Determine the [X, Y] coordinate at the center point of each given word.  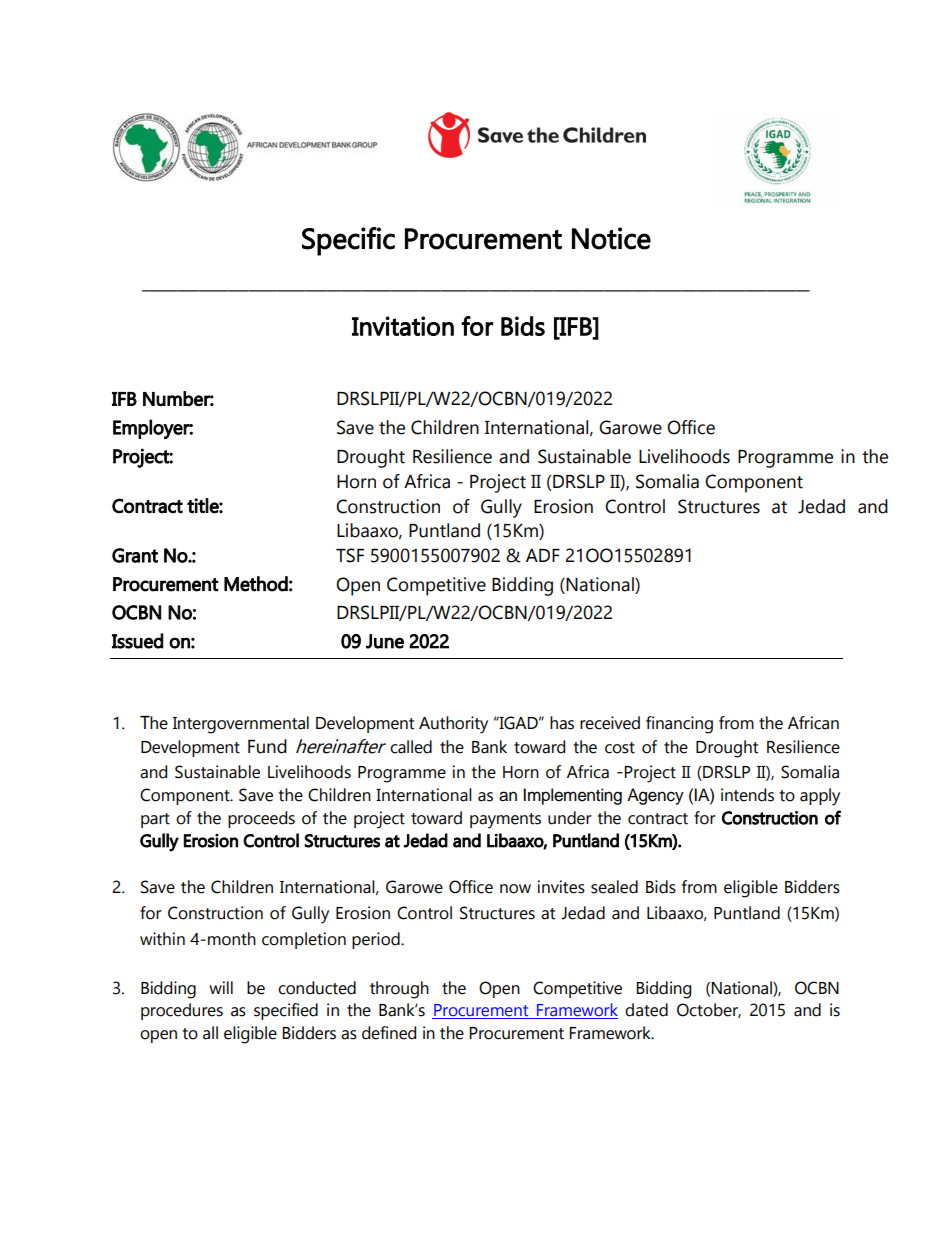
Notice [611, 238]
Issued [138, 641]
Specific [348, 241]
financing [679, 725]
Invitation [403, 326]
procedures [182, 1011]
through [399, 990]
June [385, 641]
